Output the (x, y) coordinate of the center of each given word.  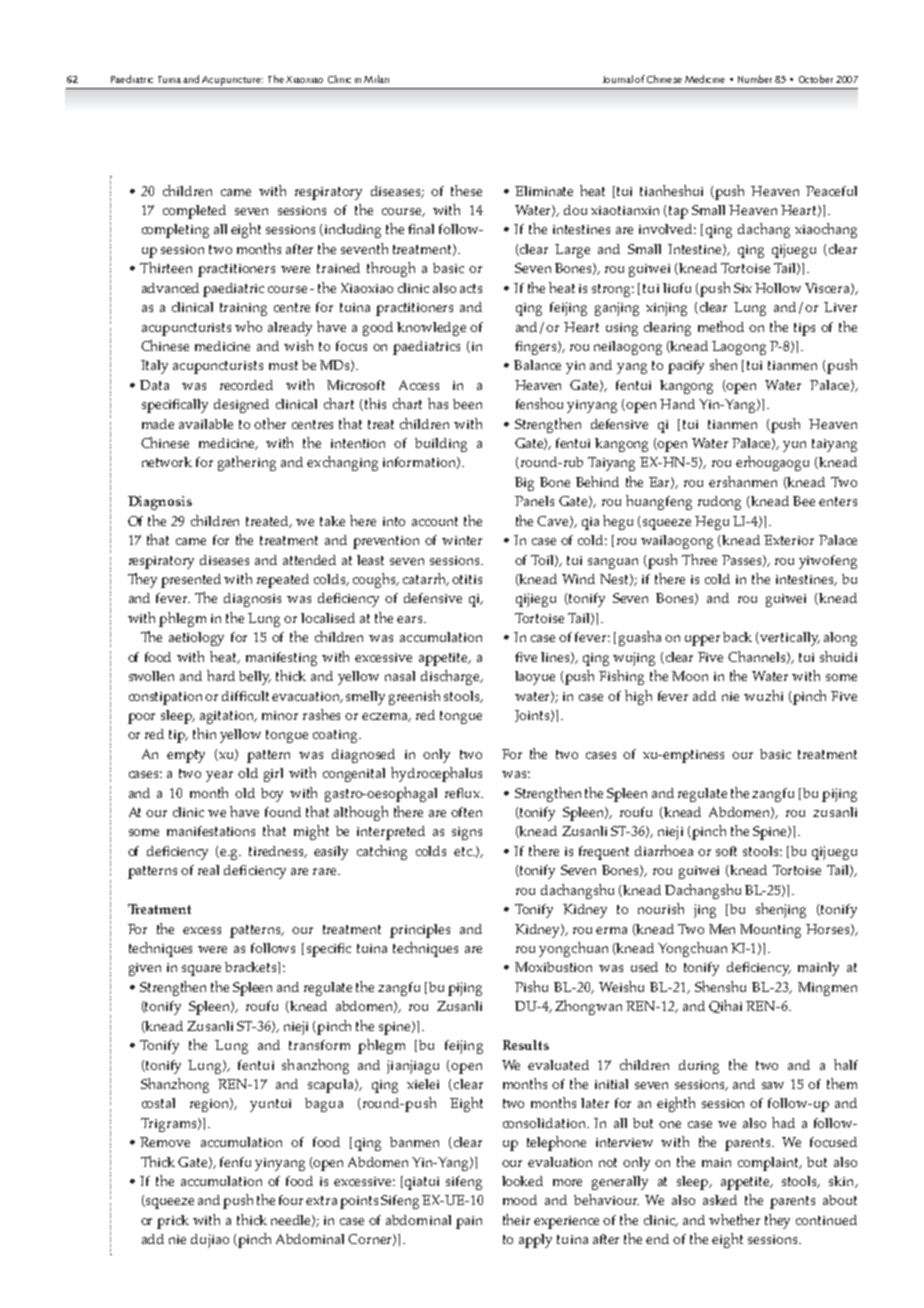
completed (194, 212)
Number (755, 79)
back (737, 637)
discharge (451, 677)
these (466, 190)
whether (734, 1219)
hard (221, 675)
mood (520, 1200)
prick (173, 1222)
